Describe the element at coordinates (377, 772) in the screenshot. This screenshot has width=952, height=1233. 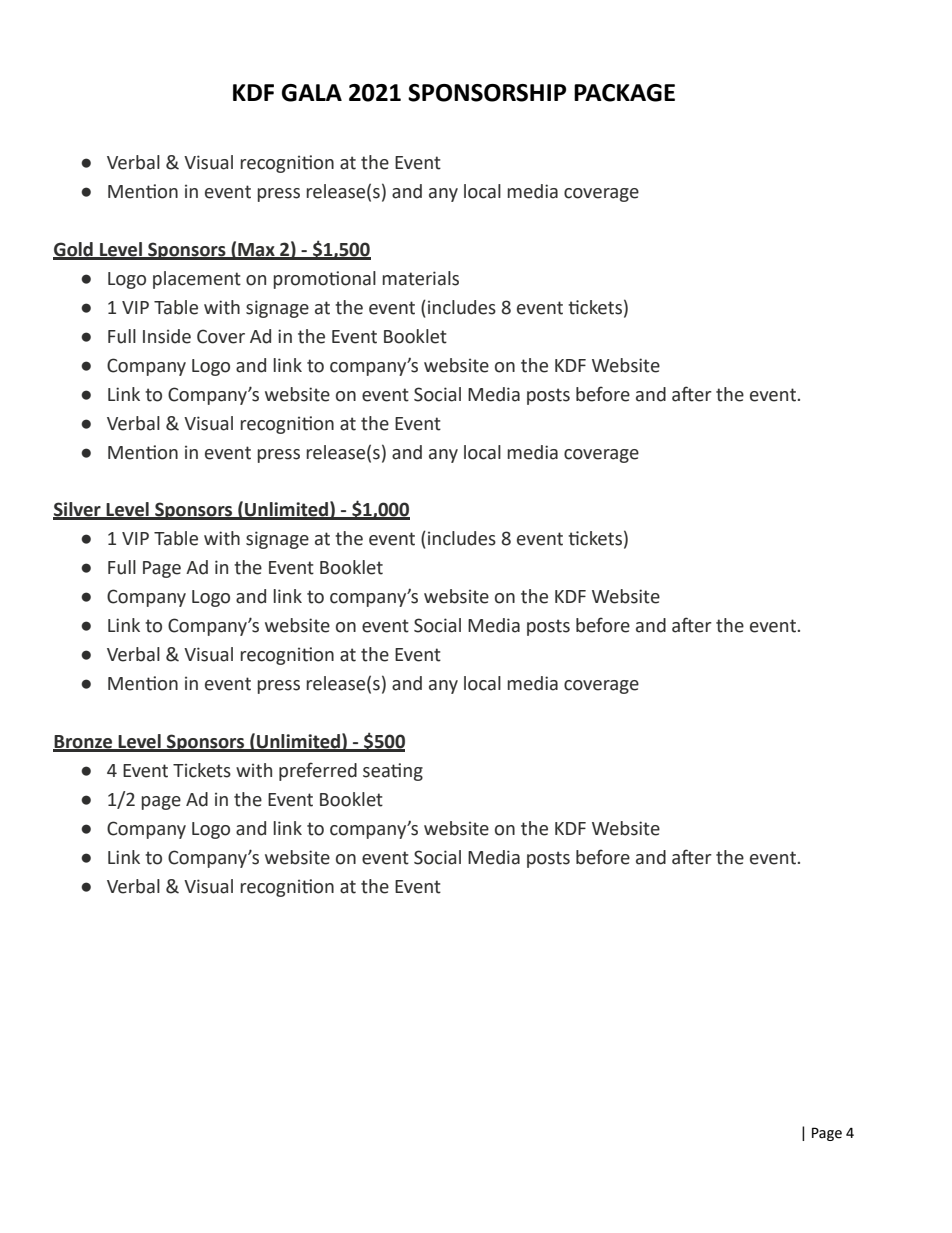
I see `sea` at that location.
